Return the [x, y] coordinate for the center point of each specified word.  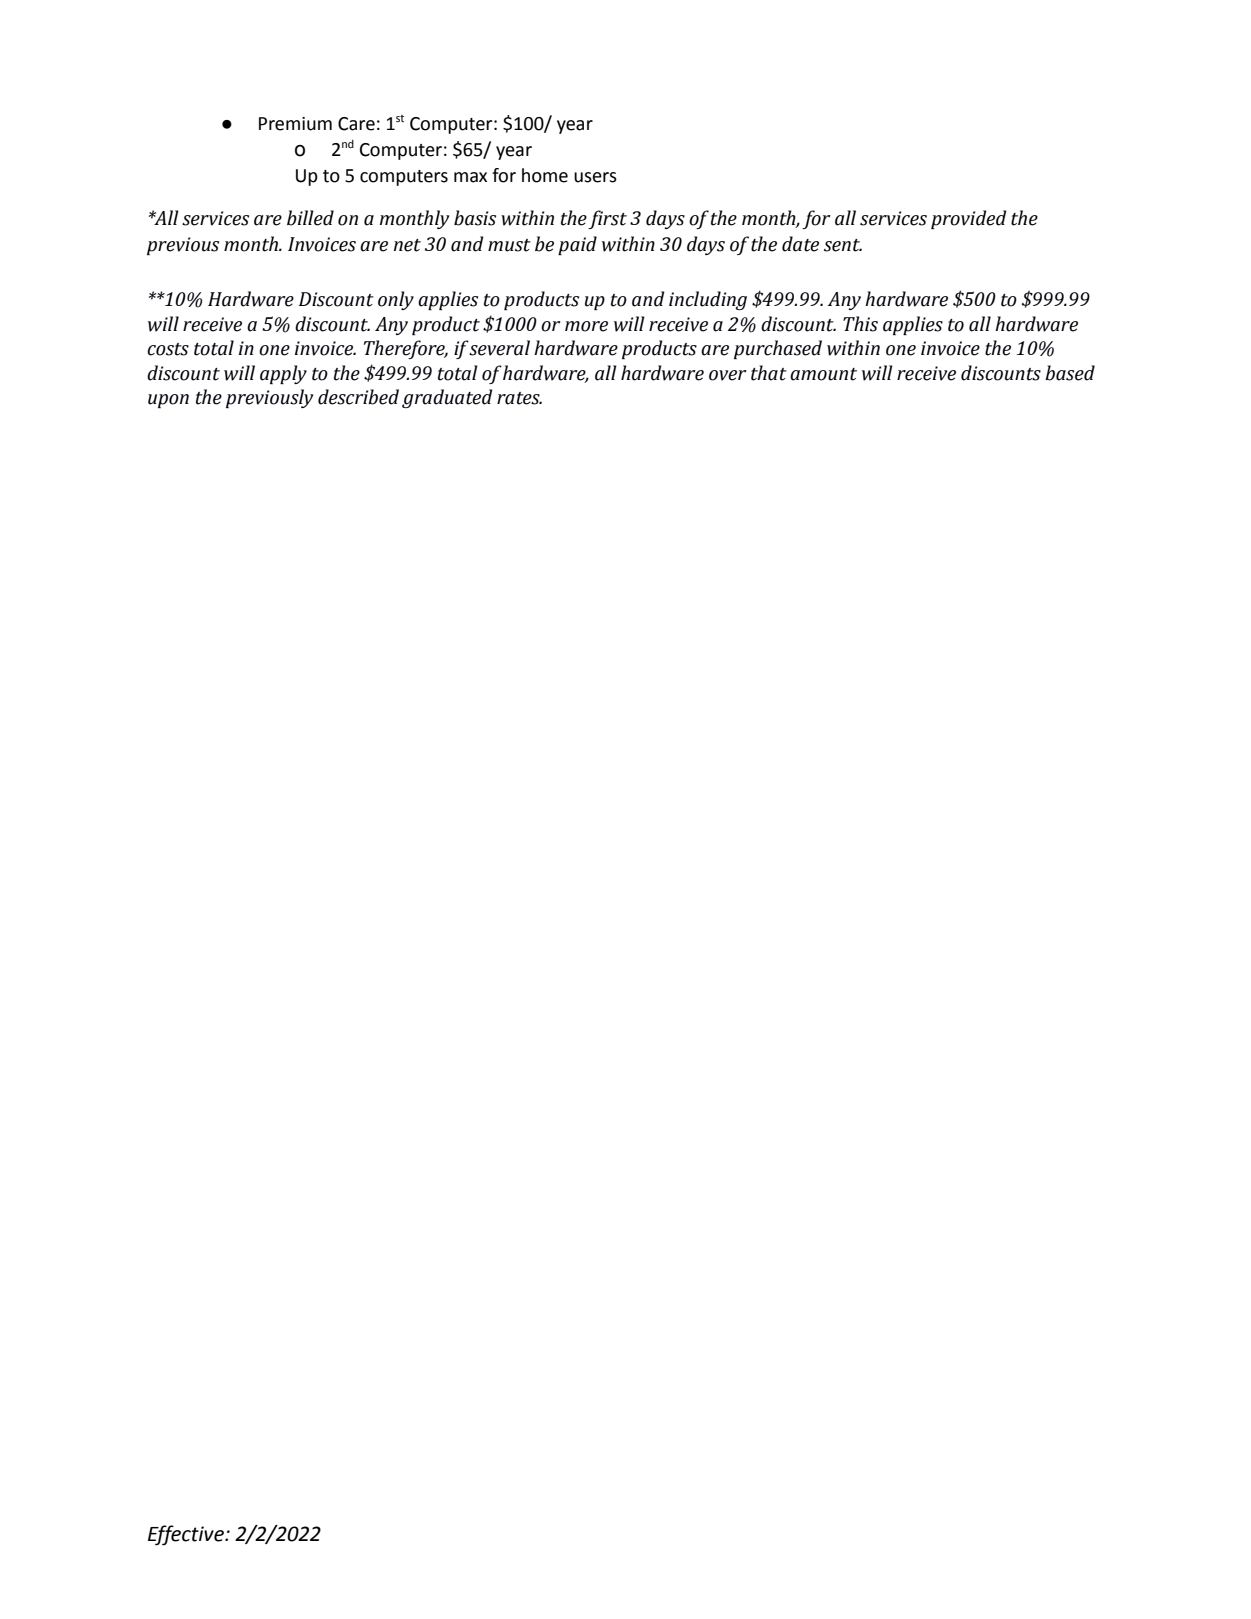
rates [519, 398]
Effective [187, 1535]
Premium [295, 124]
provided [969, 219]
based [1070, 373]
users [595, 177]
